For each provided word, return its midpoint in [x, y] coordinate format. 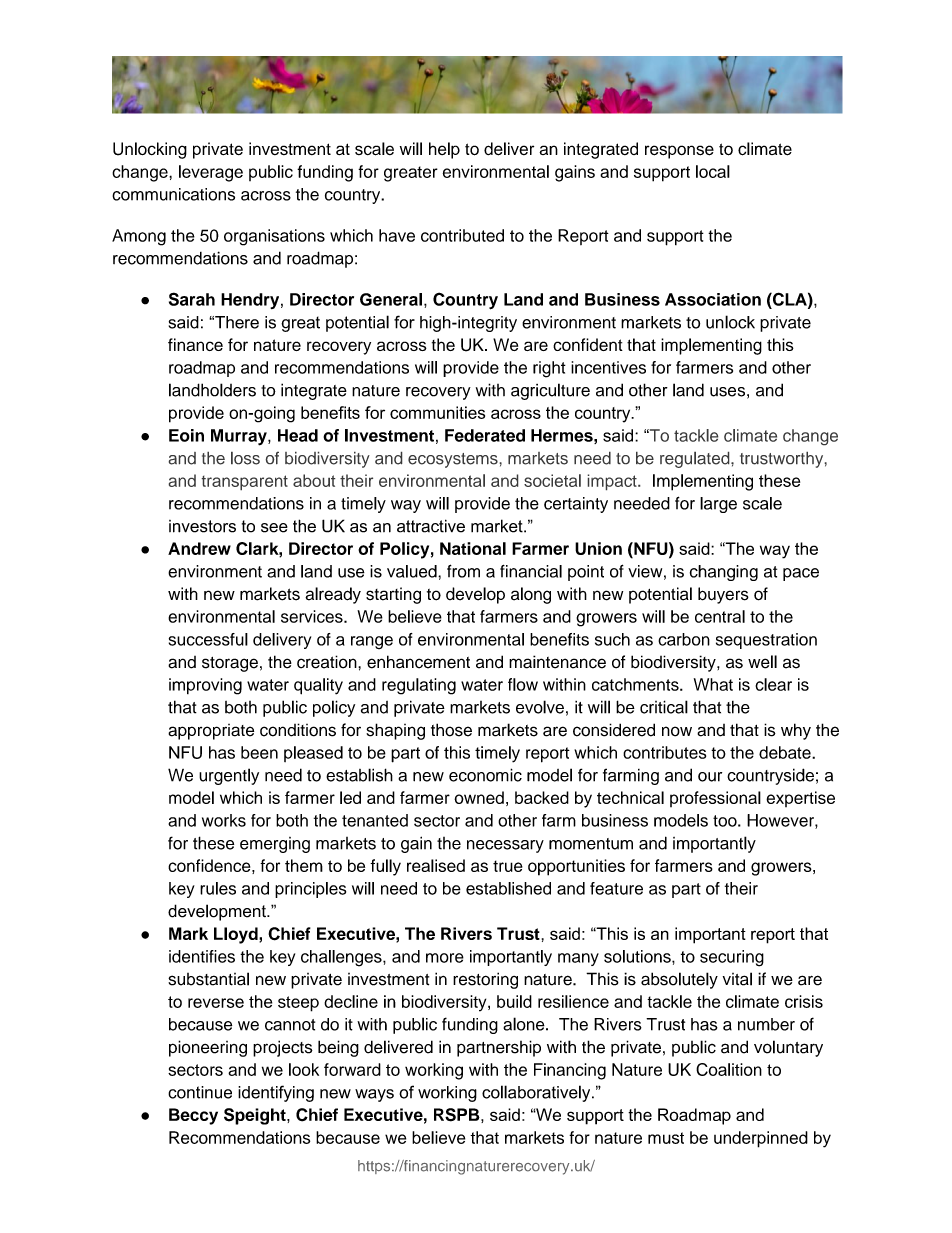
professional [715, 799]
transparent [244, 483]
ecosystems [454, 460]
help [444, 150]
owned [479, 797]
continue [200, 1092]
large [718, 505]
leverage [211, 173]
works [224, 820]
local [713, 171]
